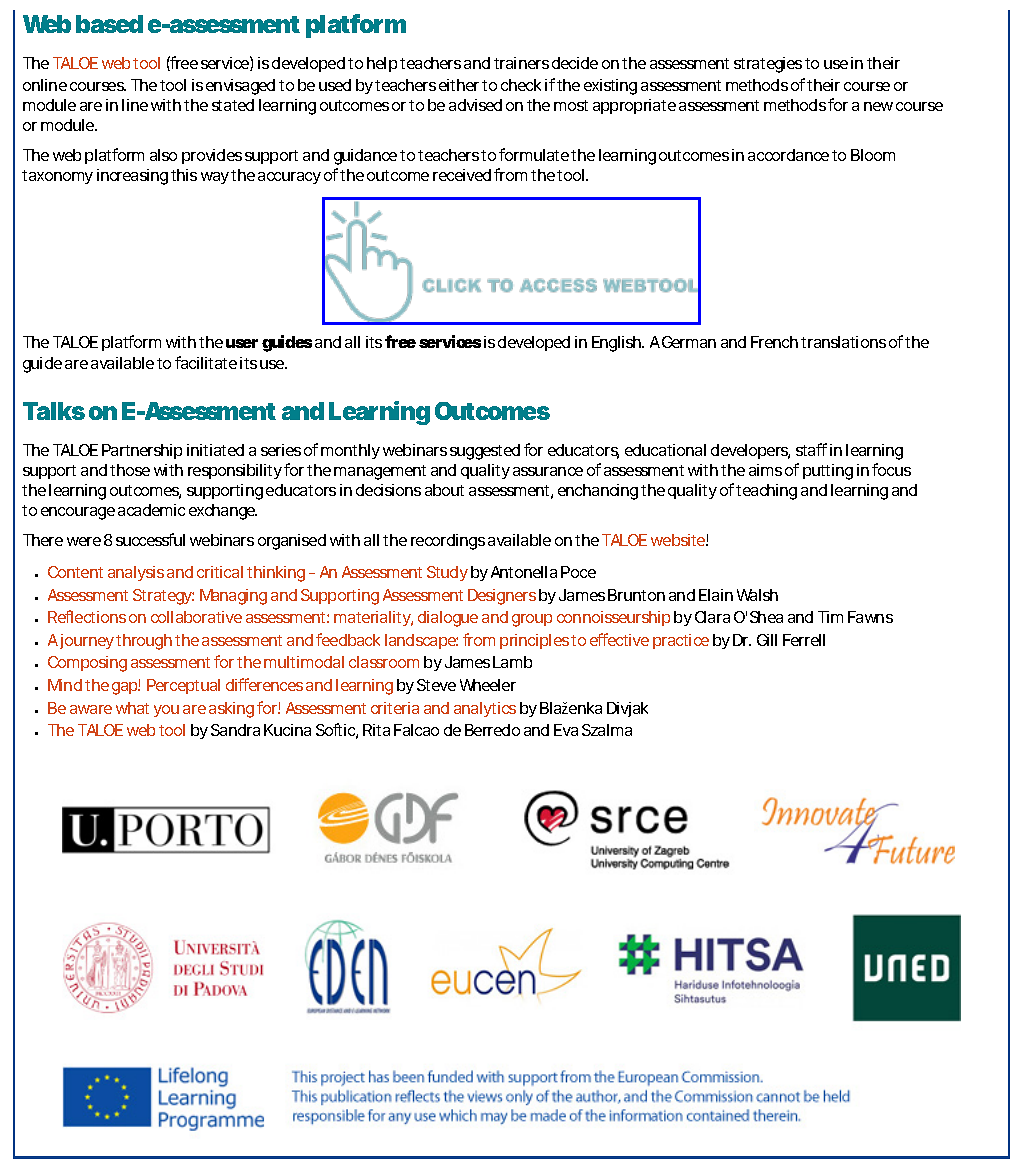 This image has width=1036, height=1174. What do you see at coordinates (240, 87) in the image?
I see `envisaged` at bounding box center [240, 87].
